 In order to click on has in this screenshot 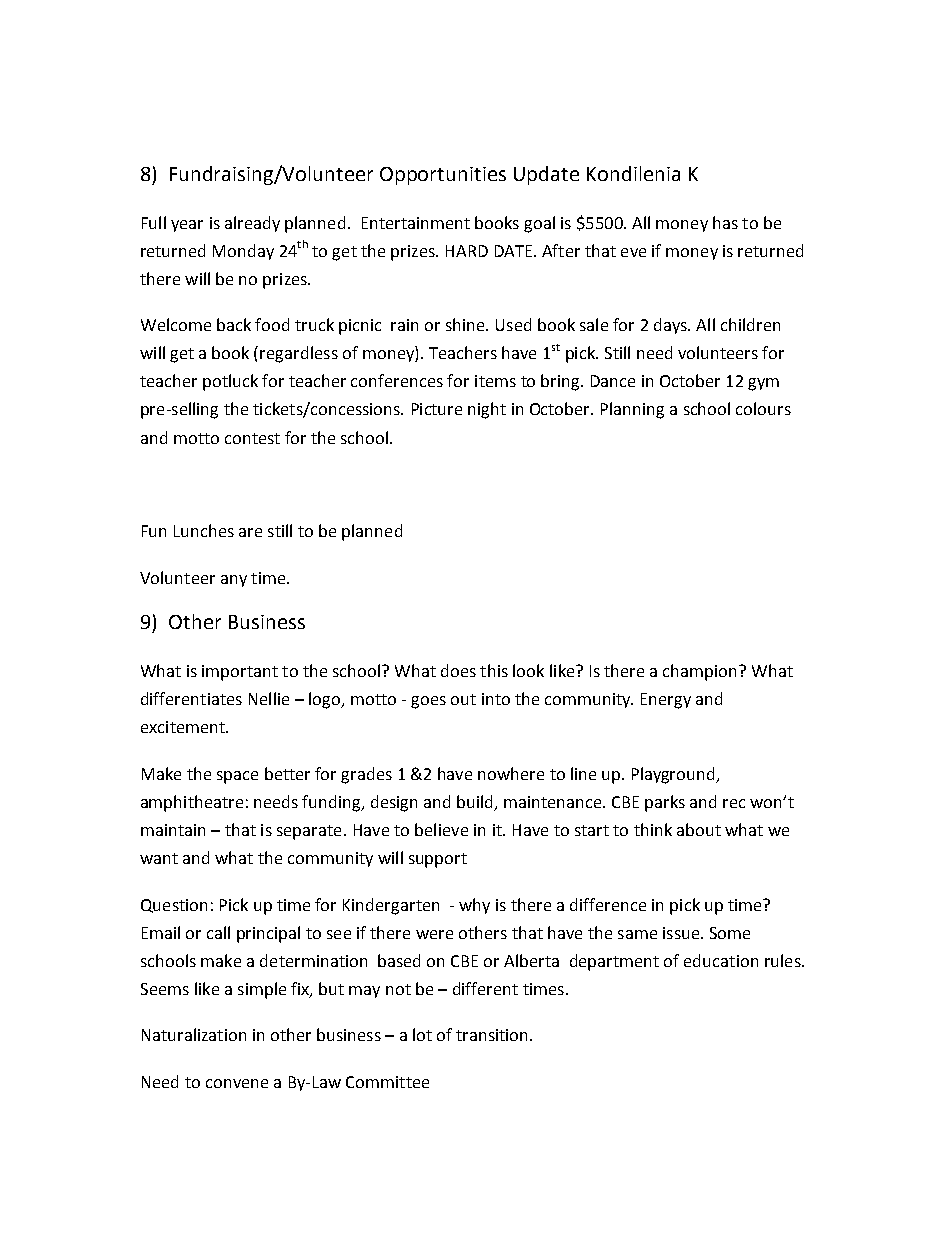, I will do `click(725, 222)`.
